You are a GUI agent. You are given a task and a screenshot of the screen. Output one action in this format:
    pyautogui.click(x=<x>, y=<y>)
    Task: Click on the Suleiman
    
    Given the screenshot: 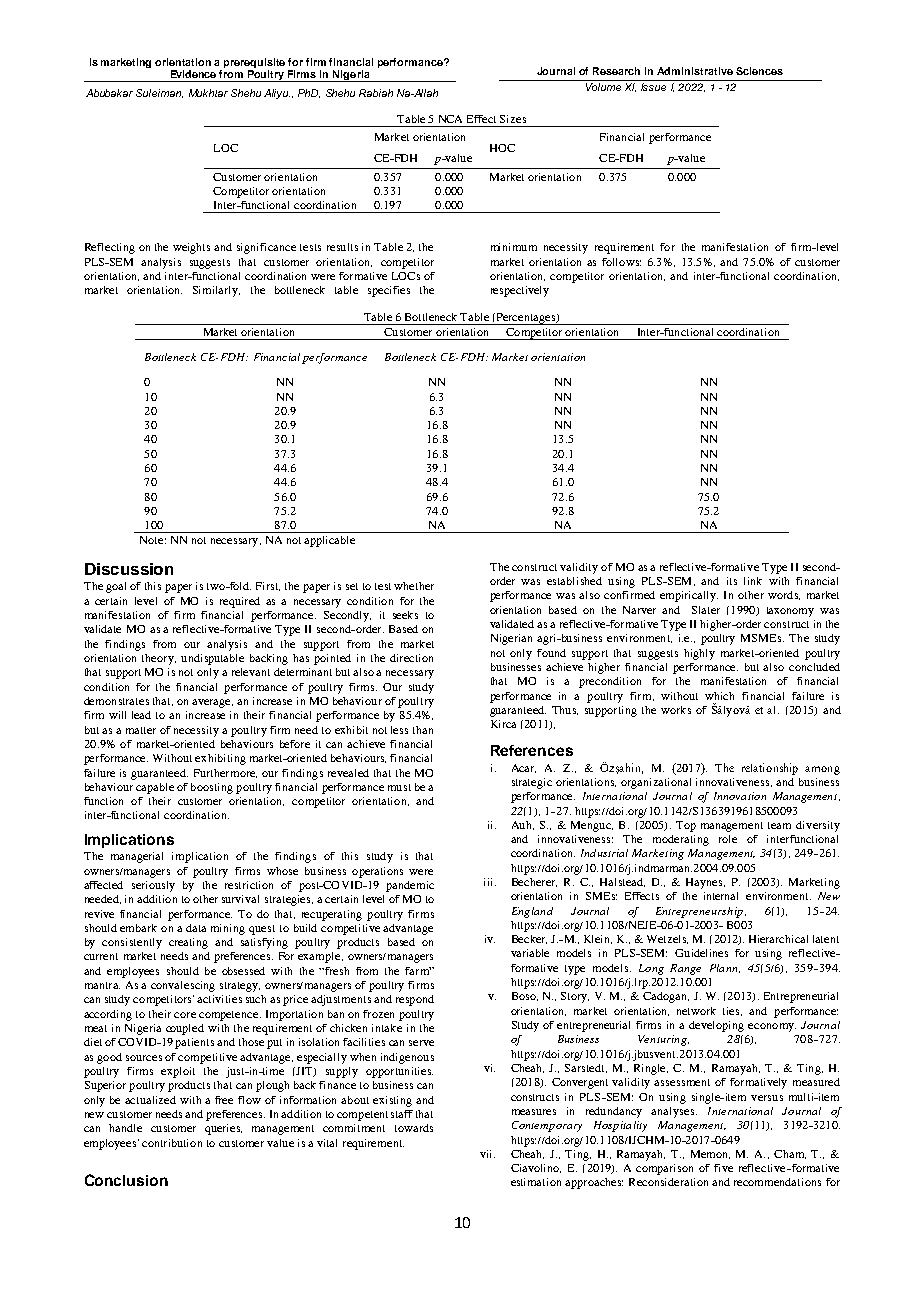 What is the action you would take?
    pyautogui.click(x=159, y=93)
